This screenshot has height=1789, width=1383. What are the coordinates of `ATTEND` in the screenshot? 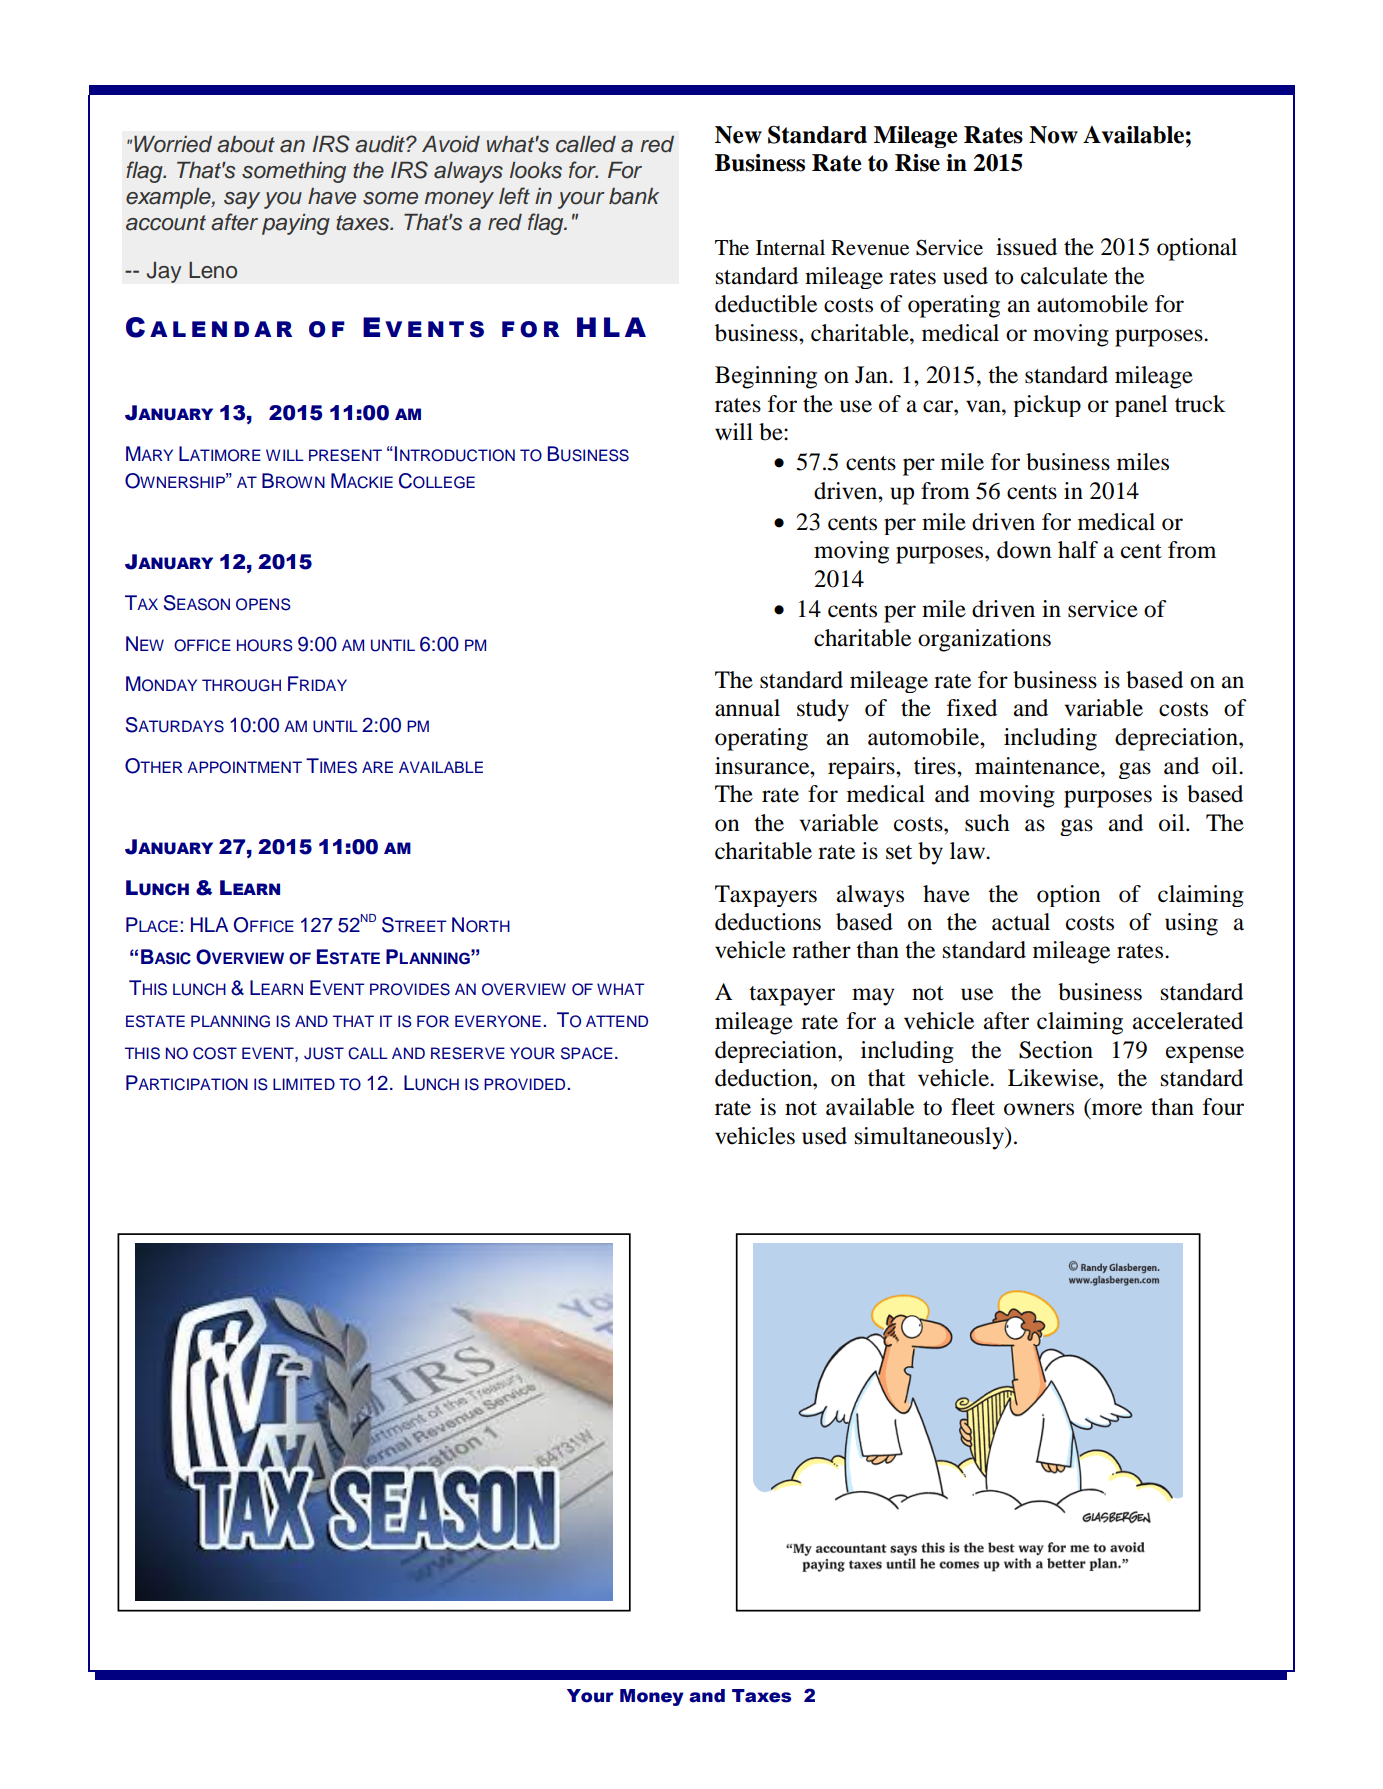 It's located at (617, 1021).
